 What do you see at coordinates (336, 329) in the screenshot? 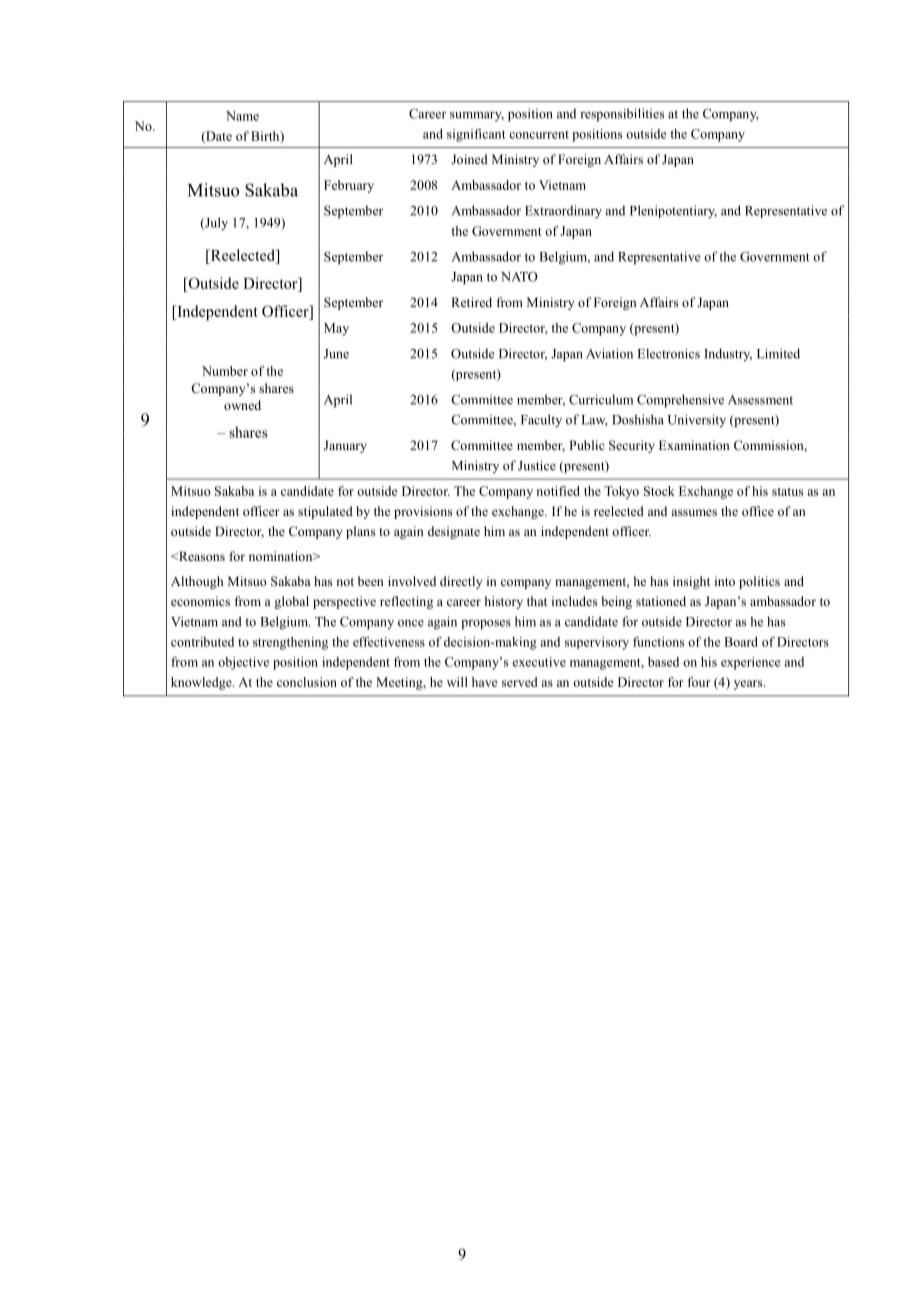
I see `May` at bounding box center [336, 329].
